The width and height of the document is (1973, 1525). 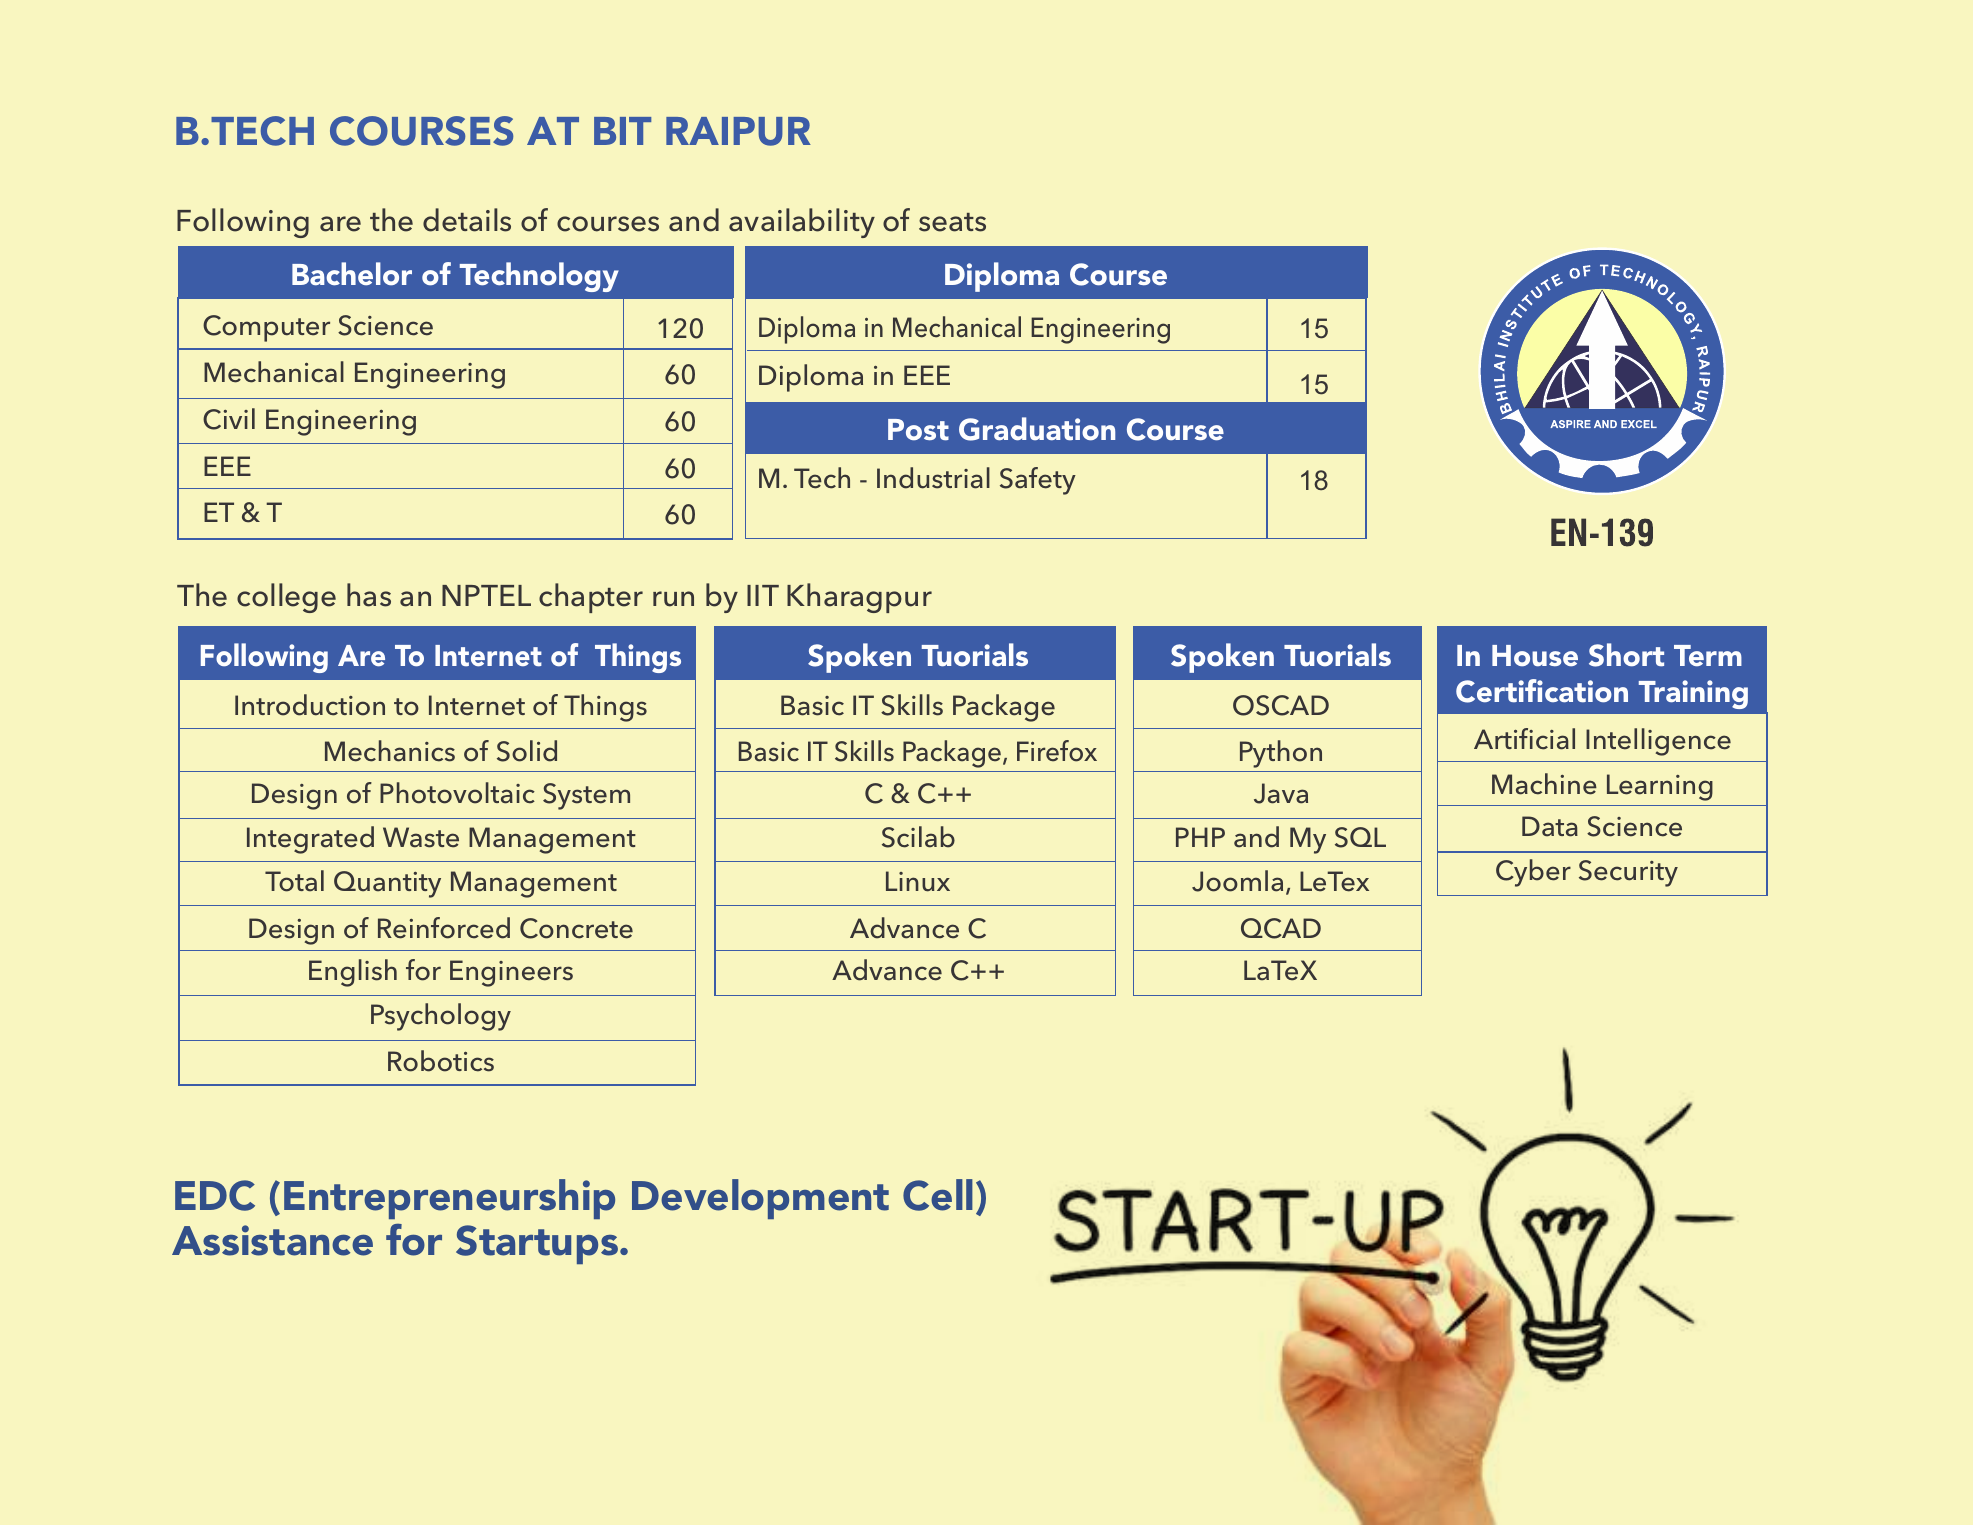 What do you see at coordinates (760, 1199) in the document?
I see `Development` at bounding box center [760, 1199].
